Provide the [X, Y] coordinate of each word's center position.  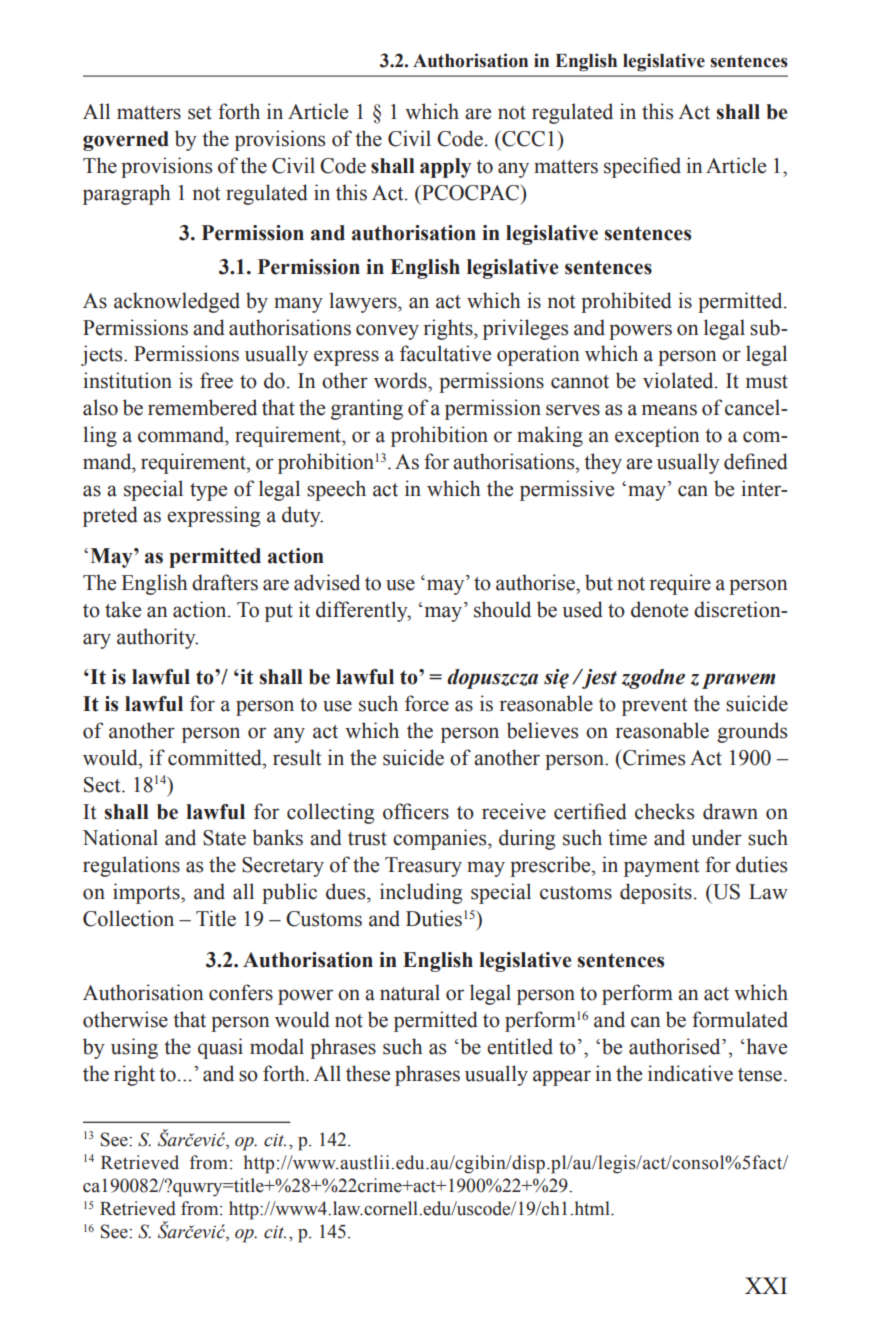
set [200, 113]
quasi [220, 1048]
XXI [766, 1285]
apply [446, 168]
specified [642, 167]
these [368, 1073]
